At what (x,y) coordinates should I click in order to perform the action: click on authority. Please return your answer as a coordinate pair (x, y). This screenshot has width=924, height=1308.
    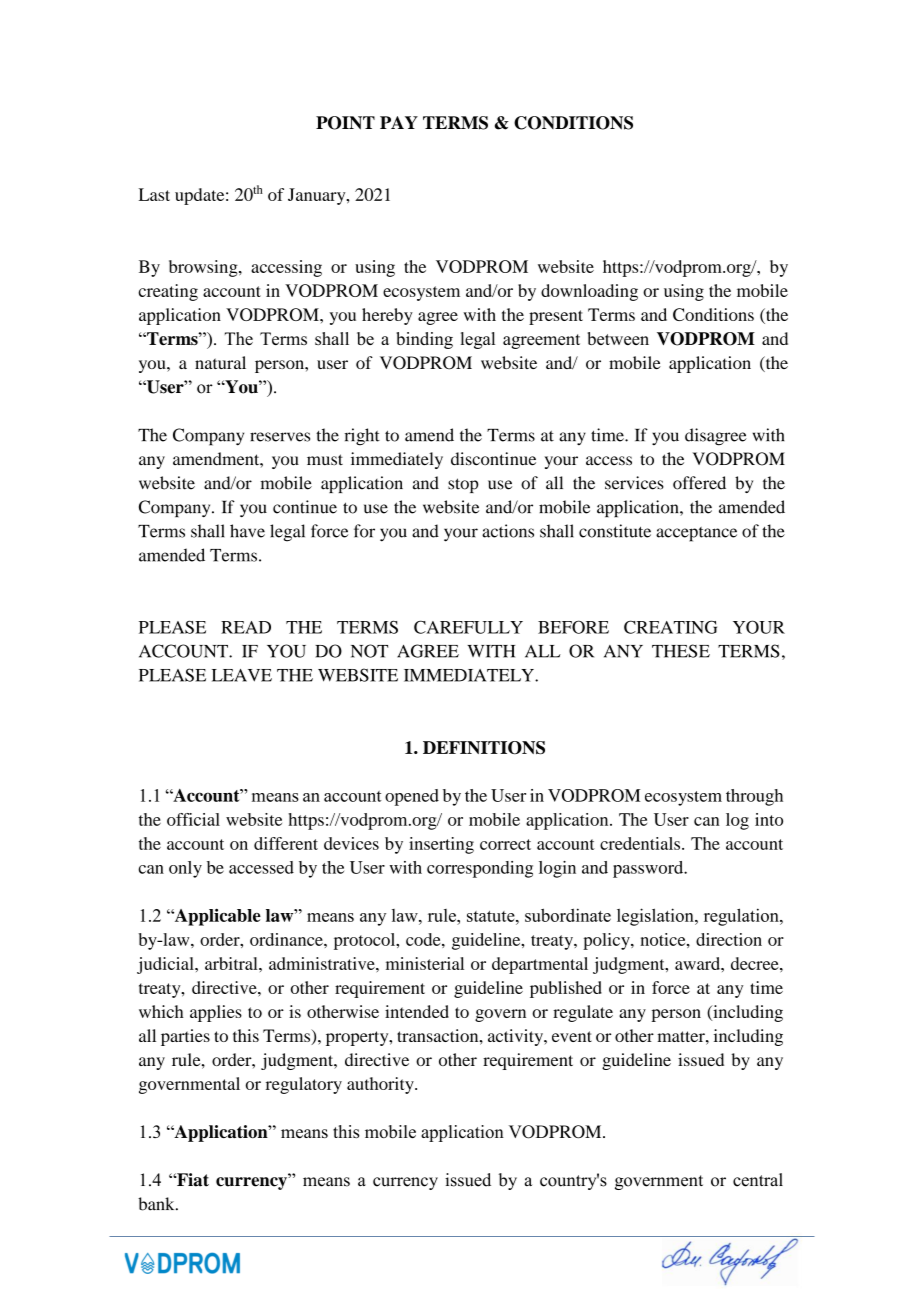
    Looking at the image, I should click on (381, 1085).
